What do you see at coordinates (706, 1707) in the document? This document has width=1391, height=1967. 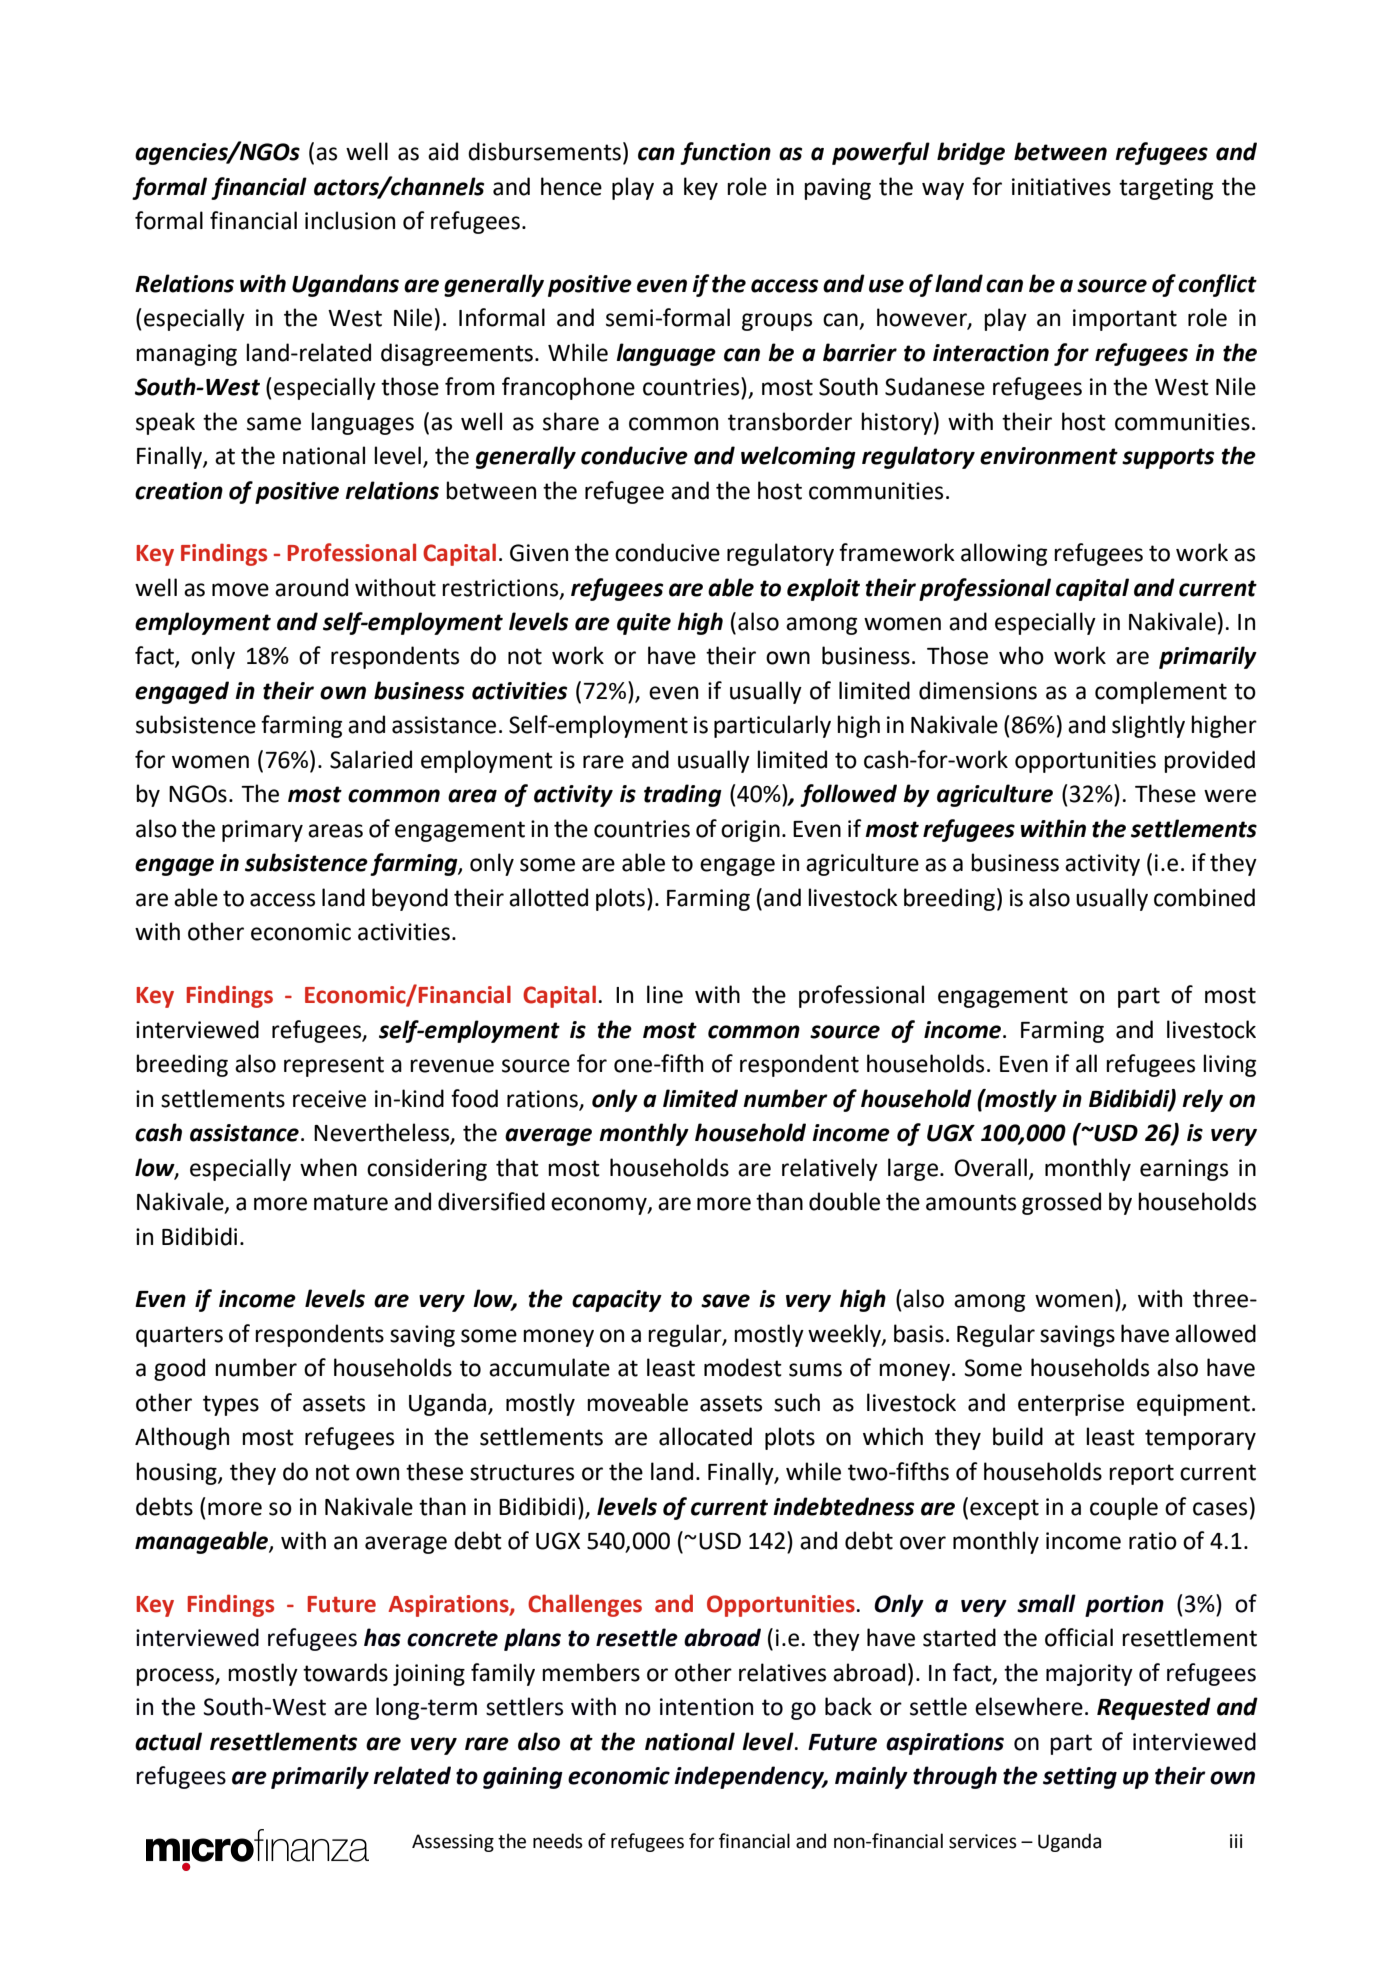 I see `intention` at bounding box center [706, 1707].
